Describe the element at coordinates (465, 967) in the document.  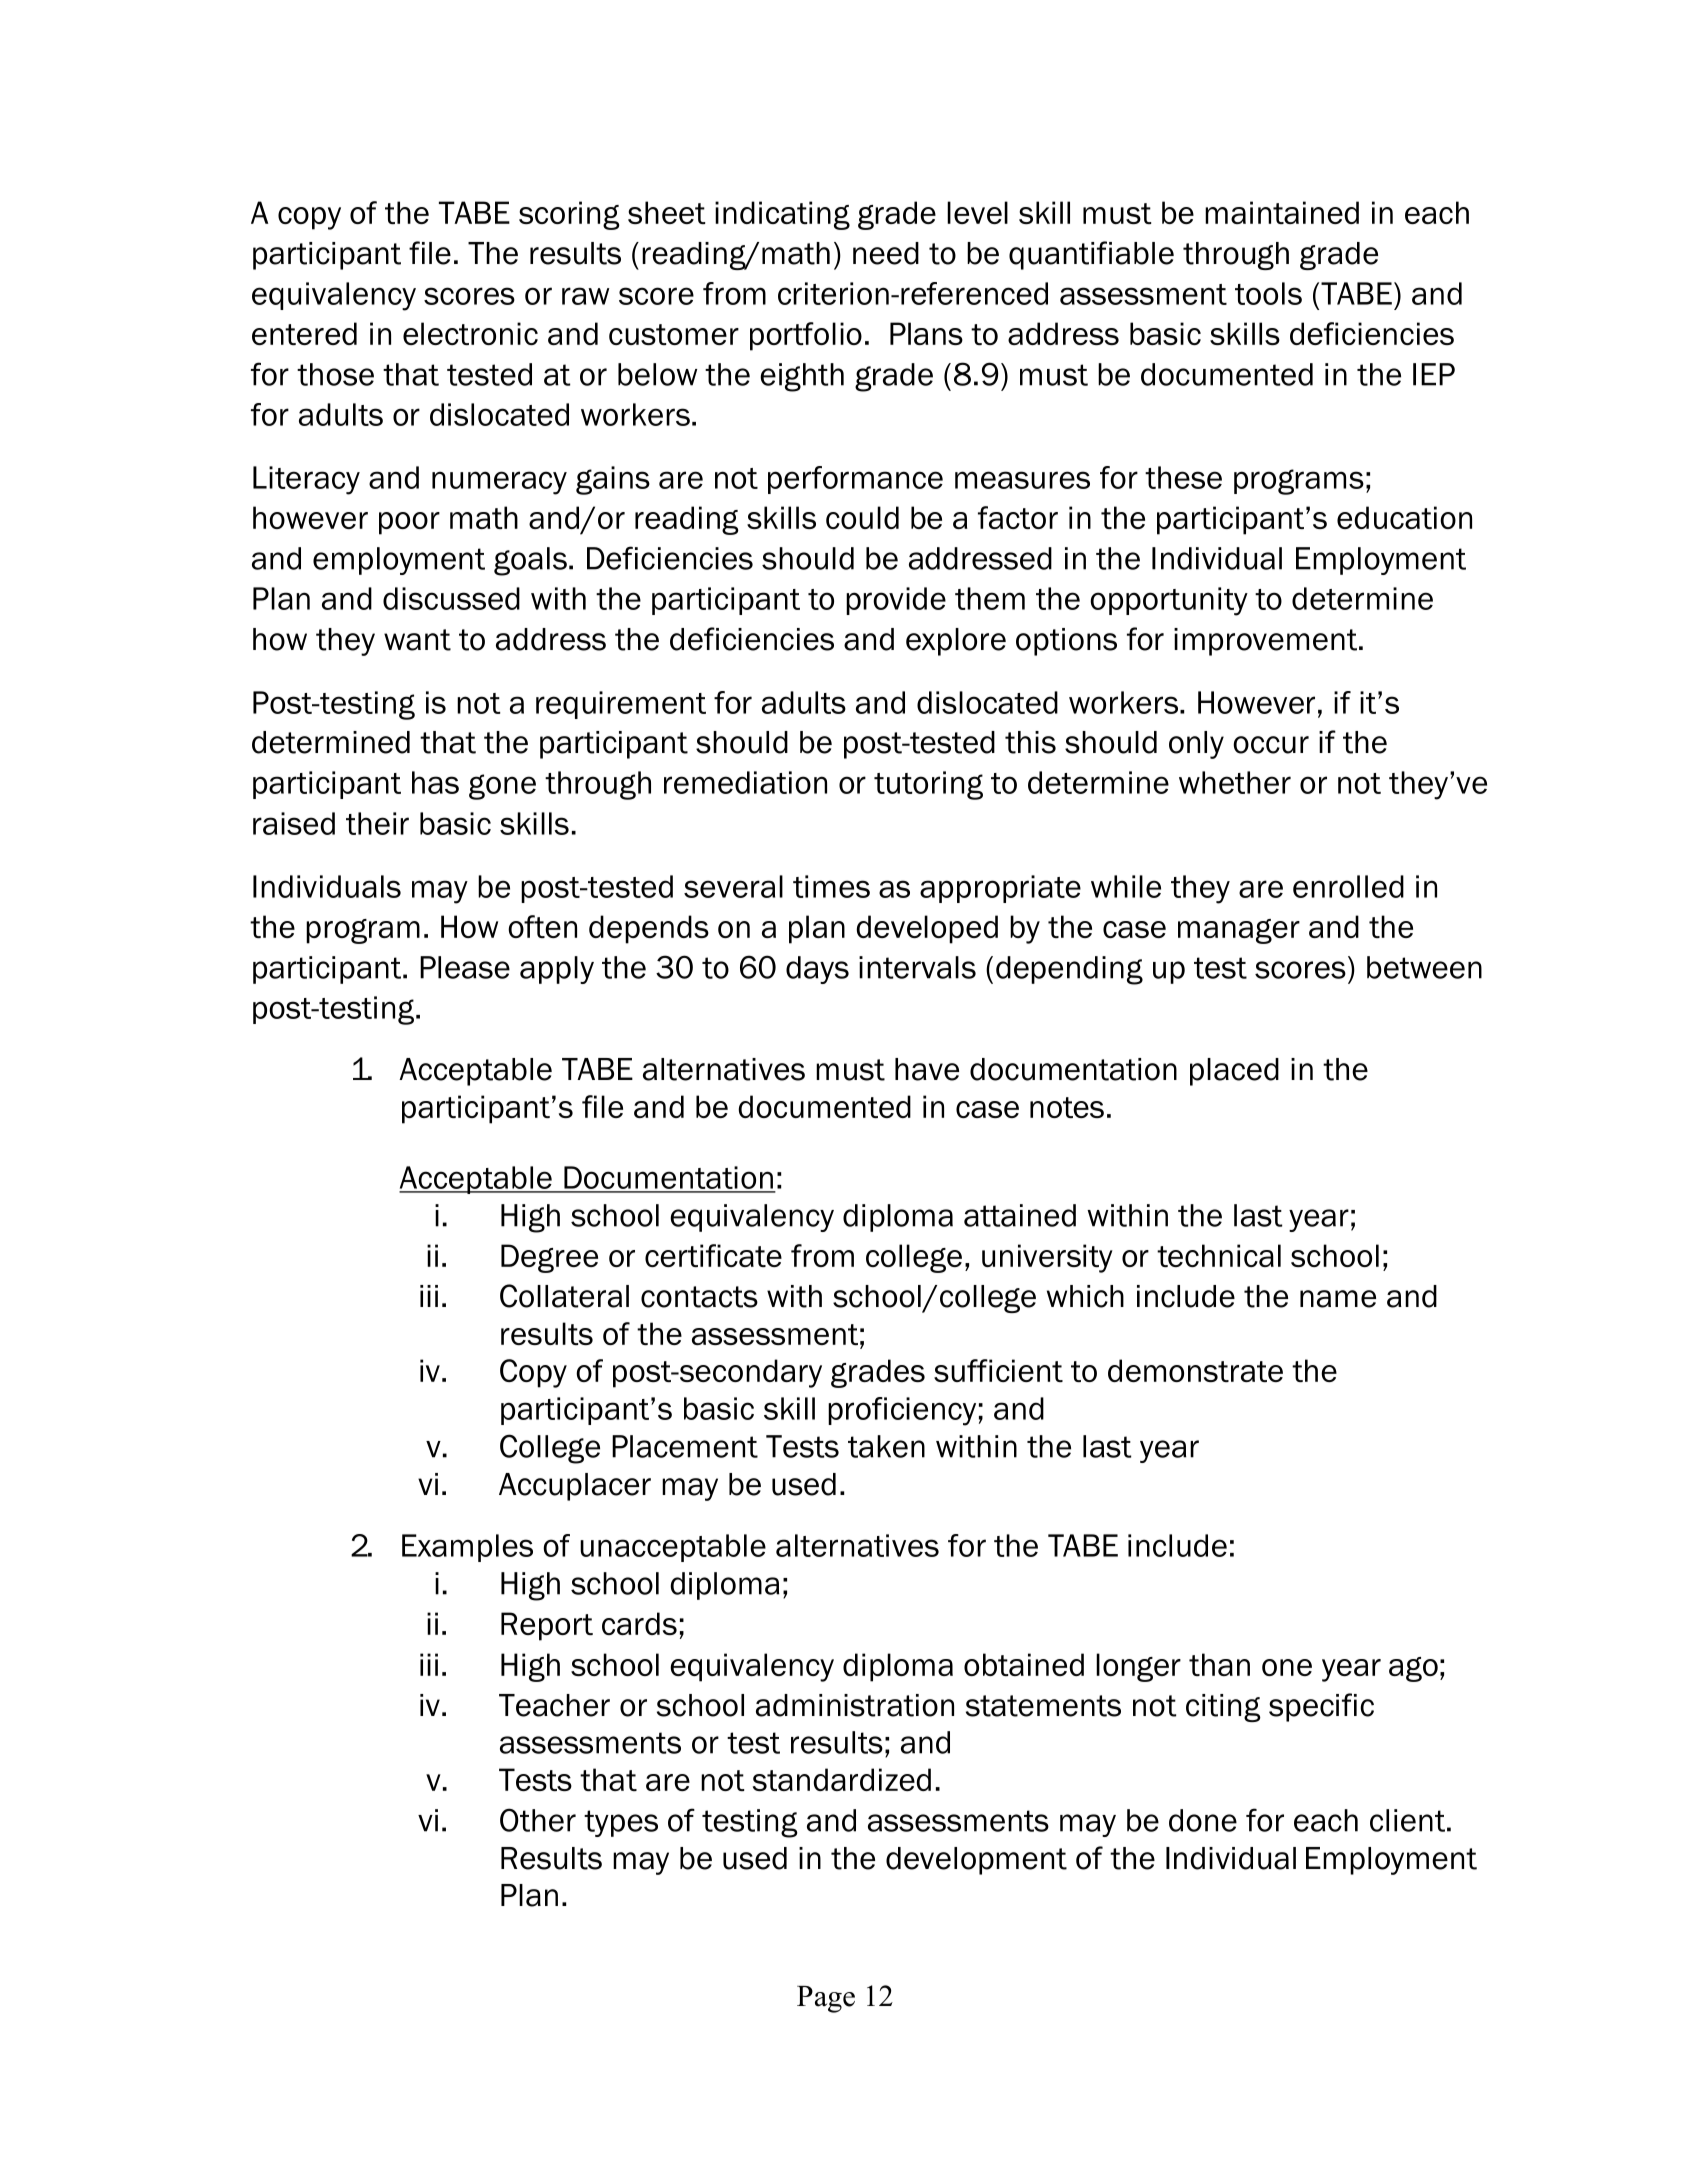
I see `Please` at that location.
